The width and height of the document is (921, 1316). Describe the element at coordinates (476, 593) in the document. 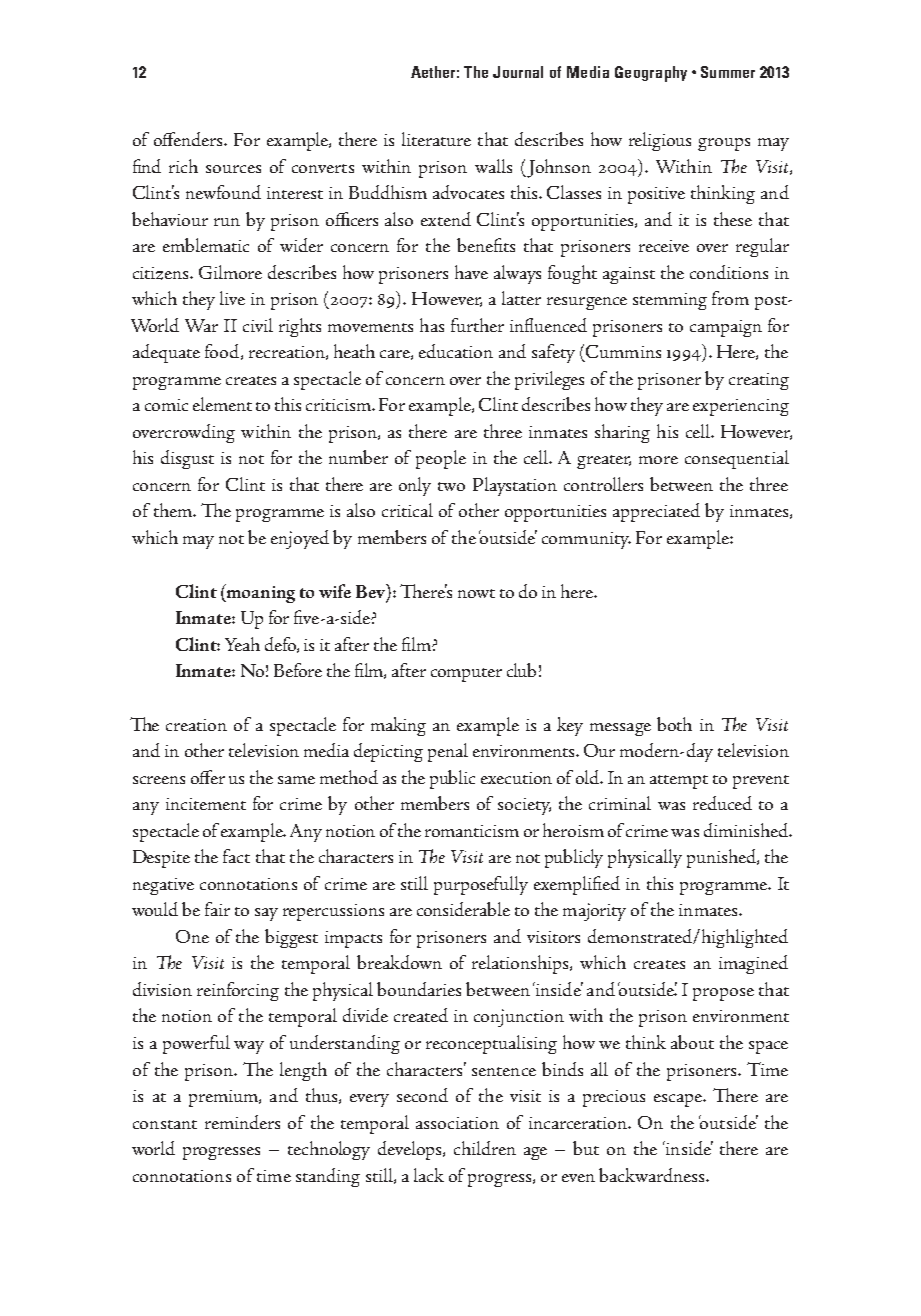

I see `nowt` at that location.
